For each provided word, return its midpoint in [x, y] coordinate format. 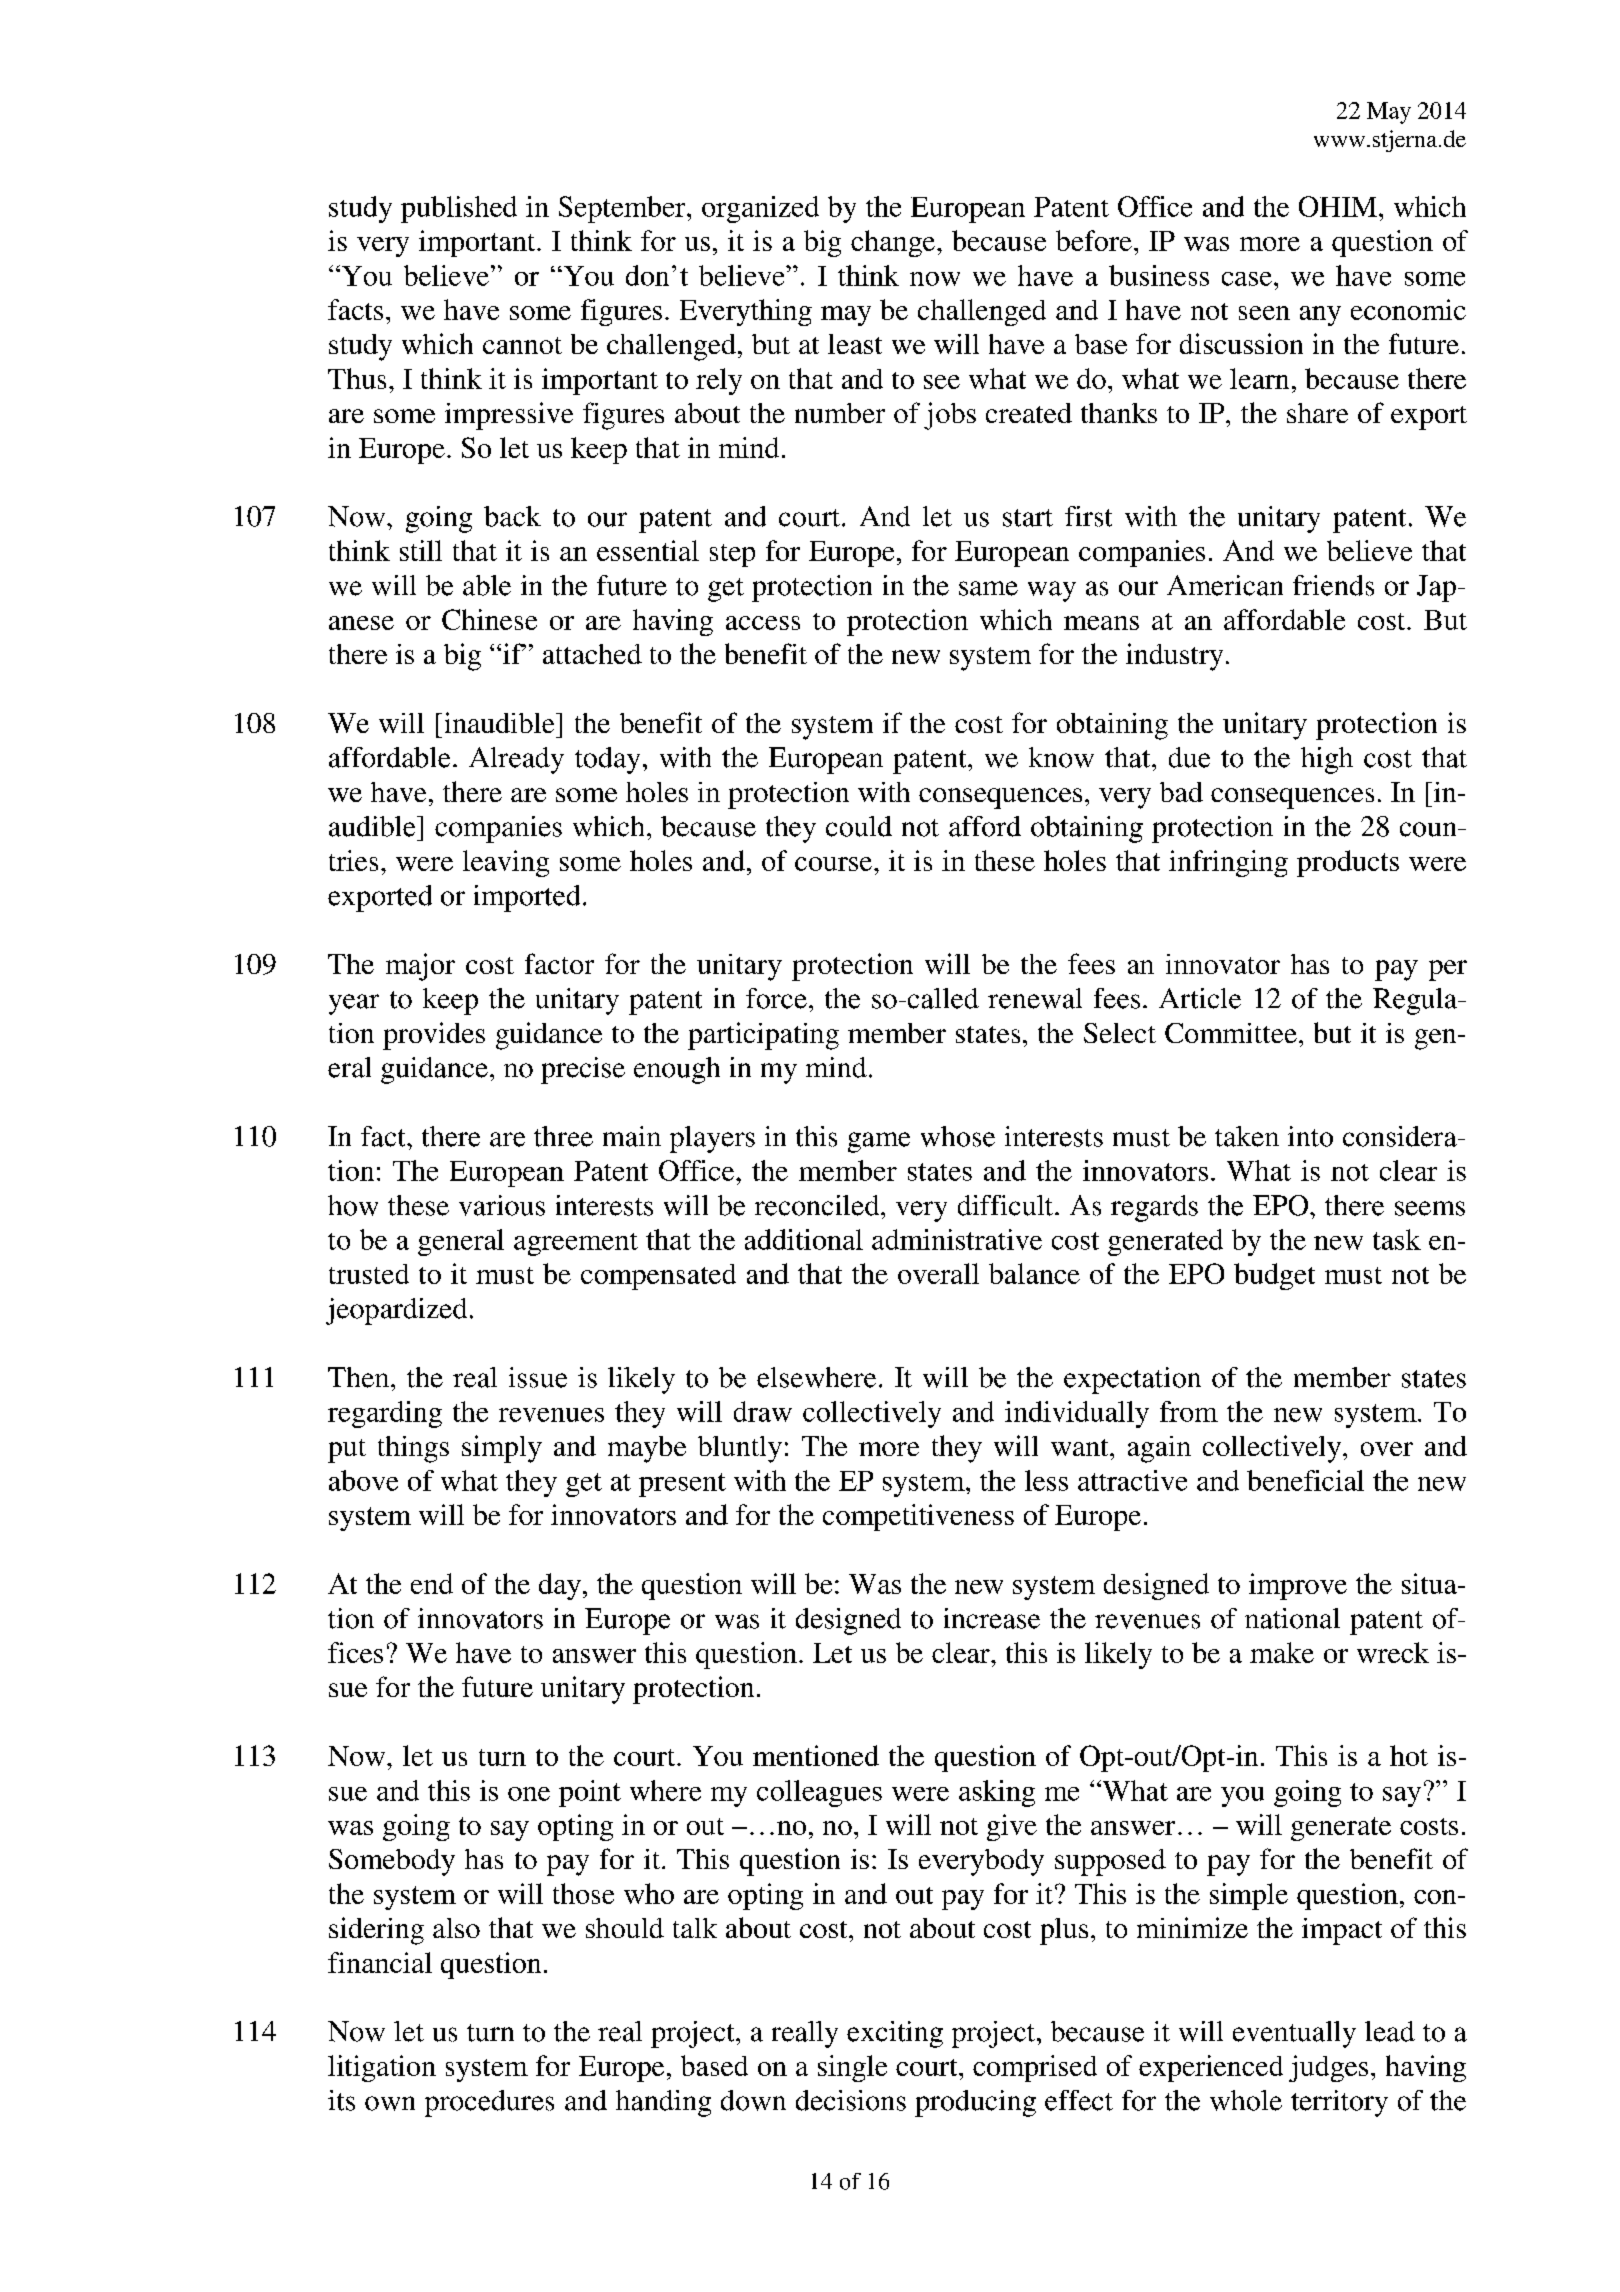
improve [1298, 1586]
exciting [895, 2034]
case [1247, 279]
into [1310, 1136]
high [1327, 760]
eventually [1294, 2034]
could [859, 826]
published [459, 209]
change [894, 243]
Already [516, 760]
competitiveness [918, 1517]
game [879, 1142]
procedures [489, 2103]
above [363, 1480]
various [502, 1205]
